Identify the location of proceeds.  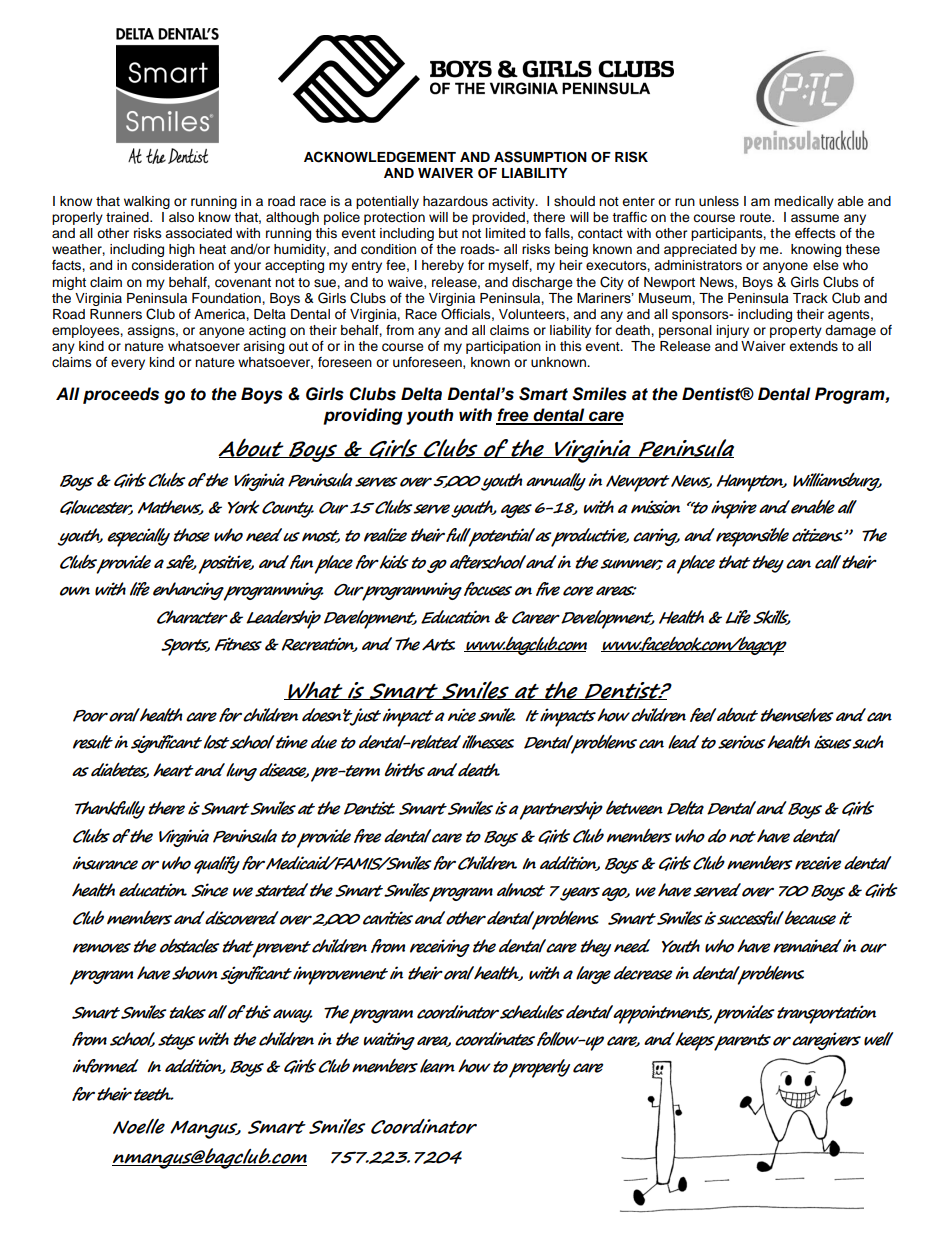
(121, 395).
